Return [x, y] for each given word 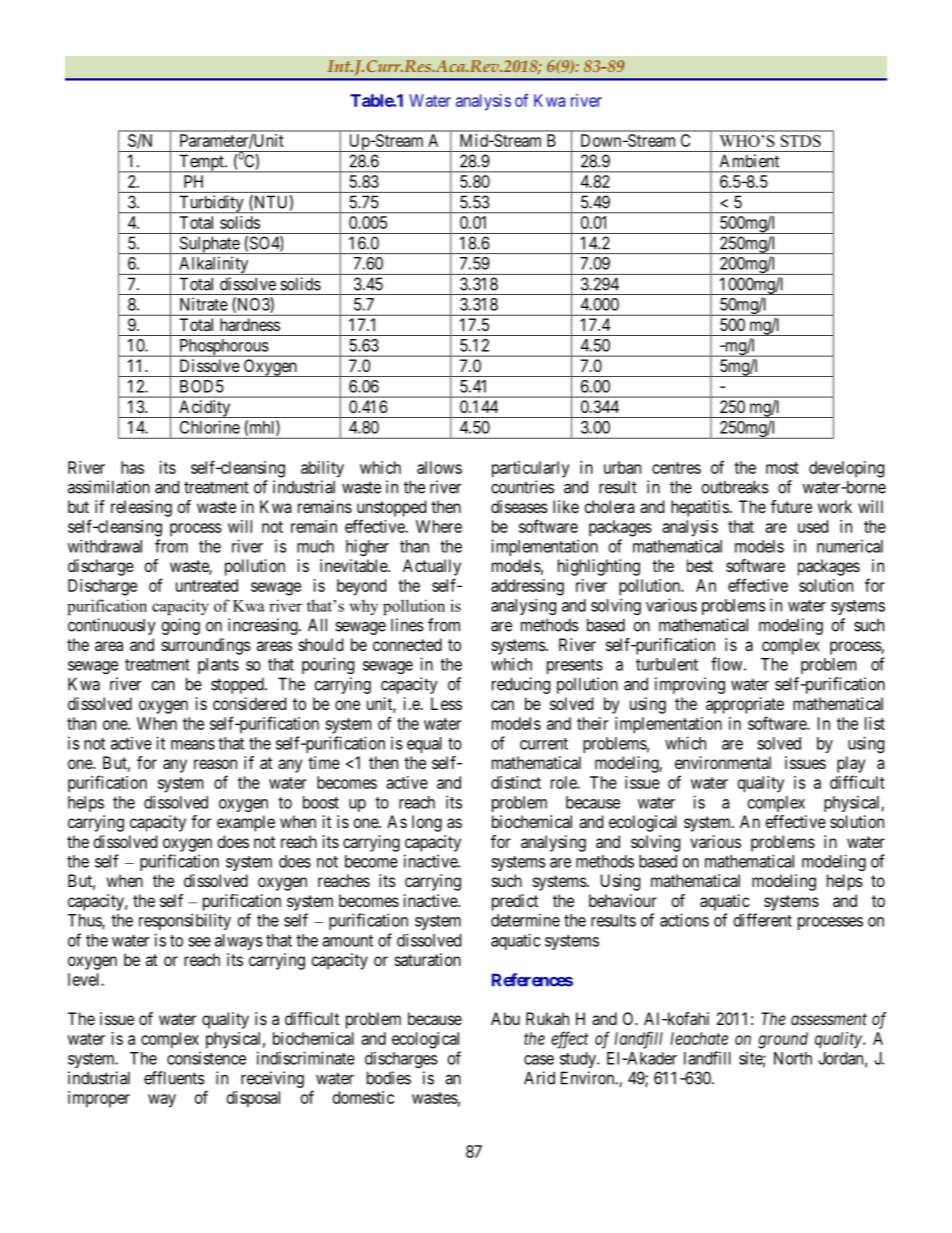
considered [249, 703]
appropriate [745, 705]
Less [446, 703]
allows [439, 467]
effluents [174, 1078]
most [782, 468]
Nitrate [204, 304]
